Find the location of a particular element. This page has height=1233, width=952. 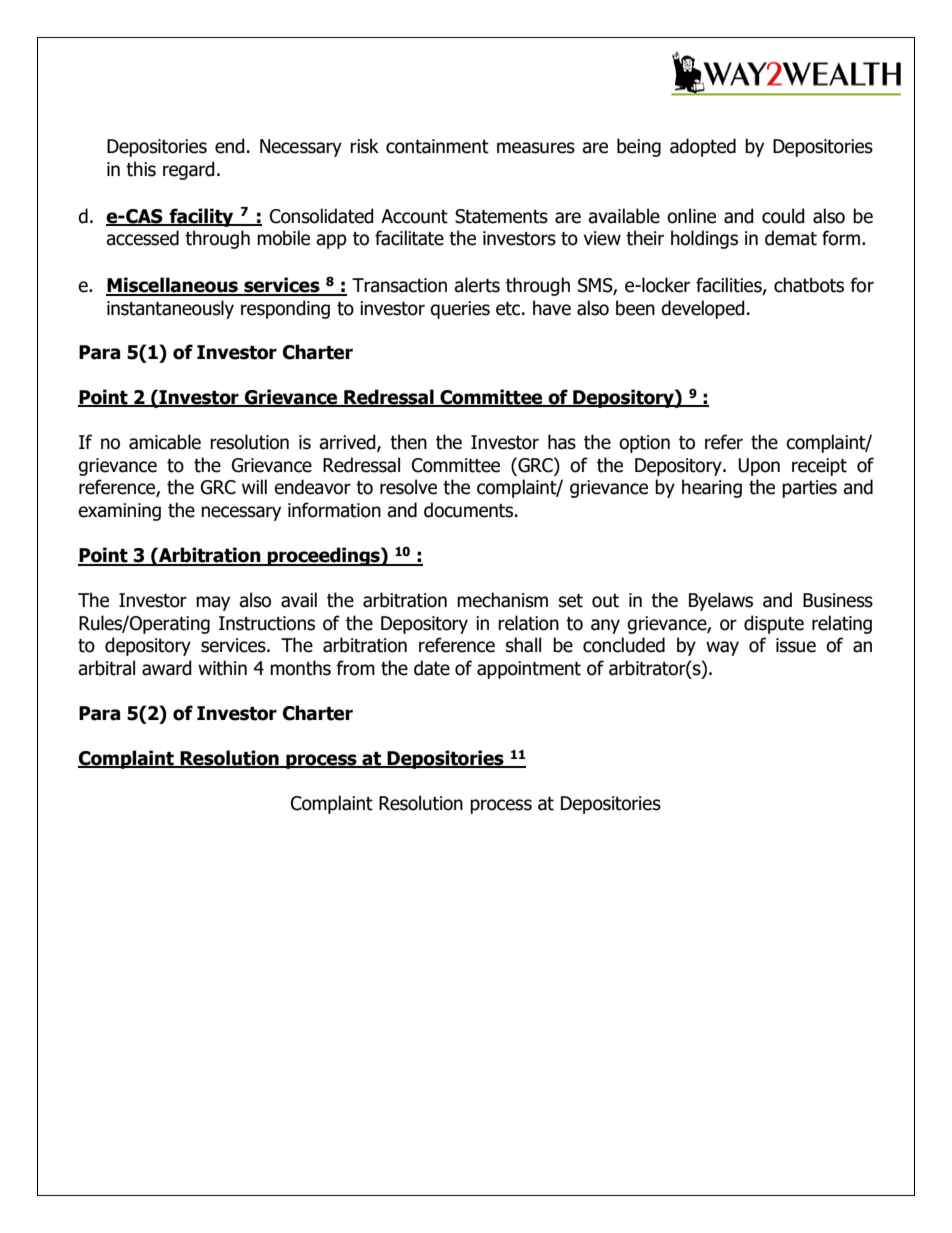

regard is located at coordinates (189, 170).
